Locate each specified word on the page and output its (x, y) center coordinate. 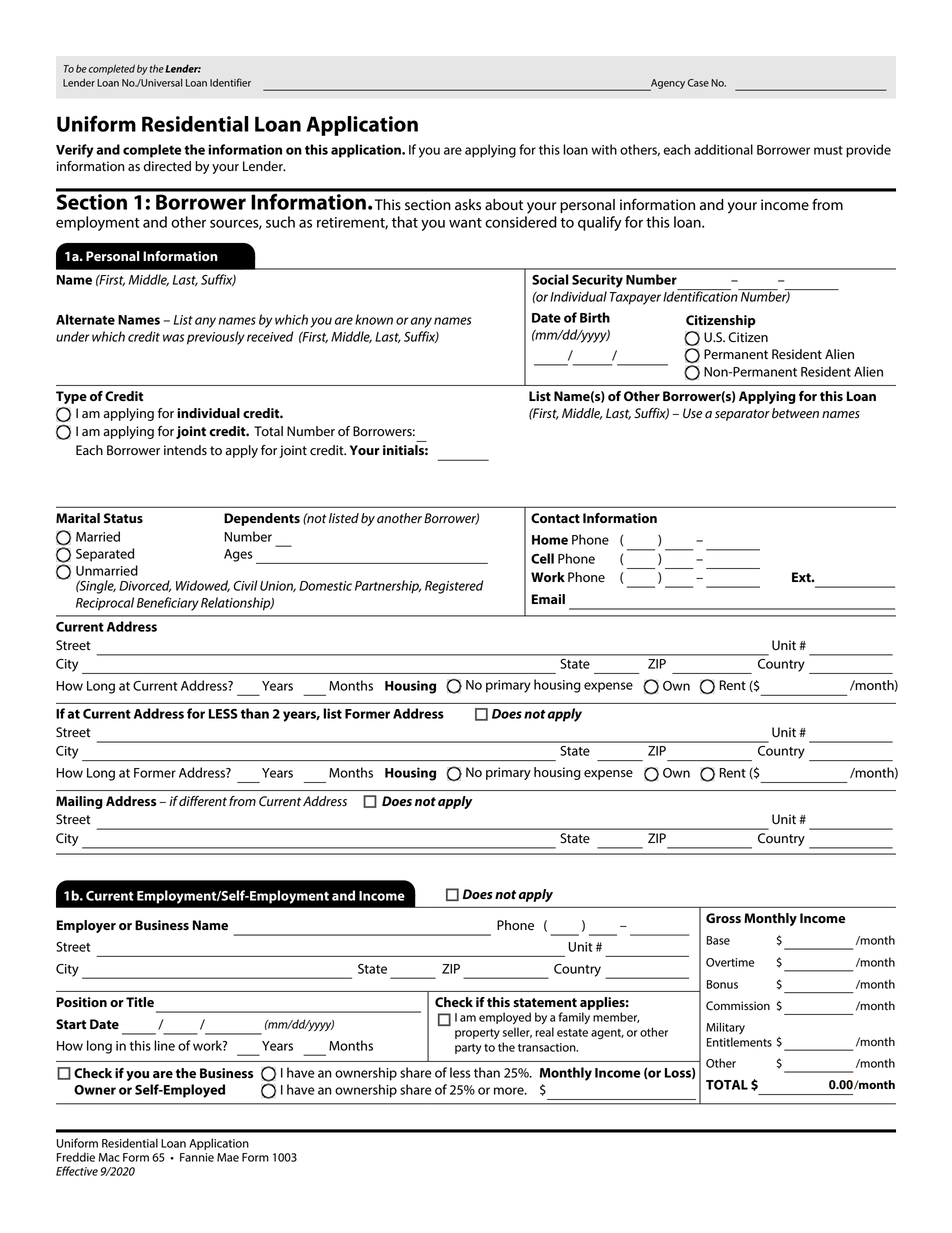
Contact (555, 518)
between (795, 413)
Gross (723, 918)
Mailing (79, 802)
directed (167, 166)
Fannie (197, 1157)
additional (723, 149)
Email (548, 599)
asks (468, 205)
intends (185, 450)
